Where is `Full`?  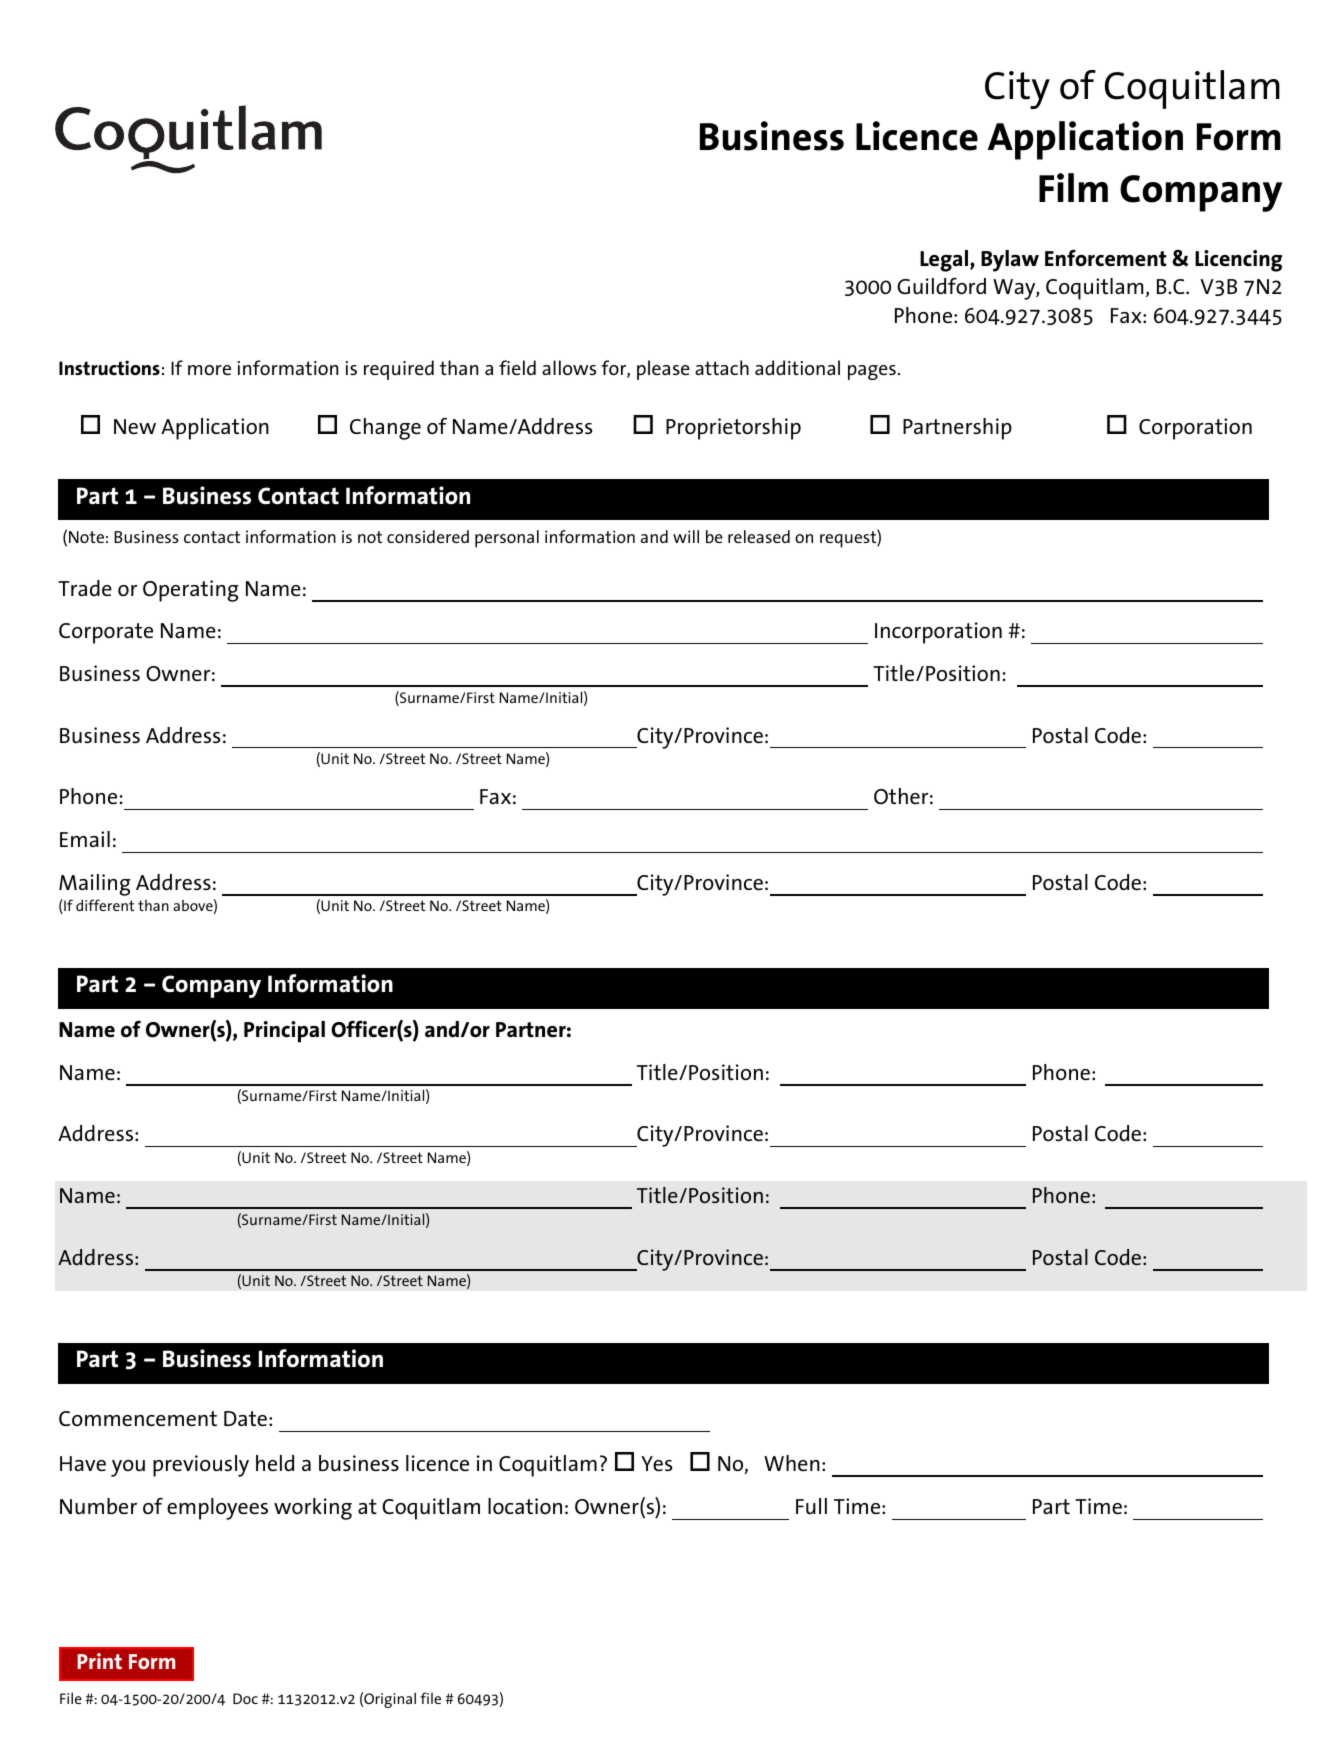 Full is located at coordinates (811, 1506).
